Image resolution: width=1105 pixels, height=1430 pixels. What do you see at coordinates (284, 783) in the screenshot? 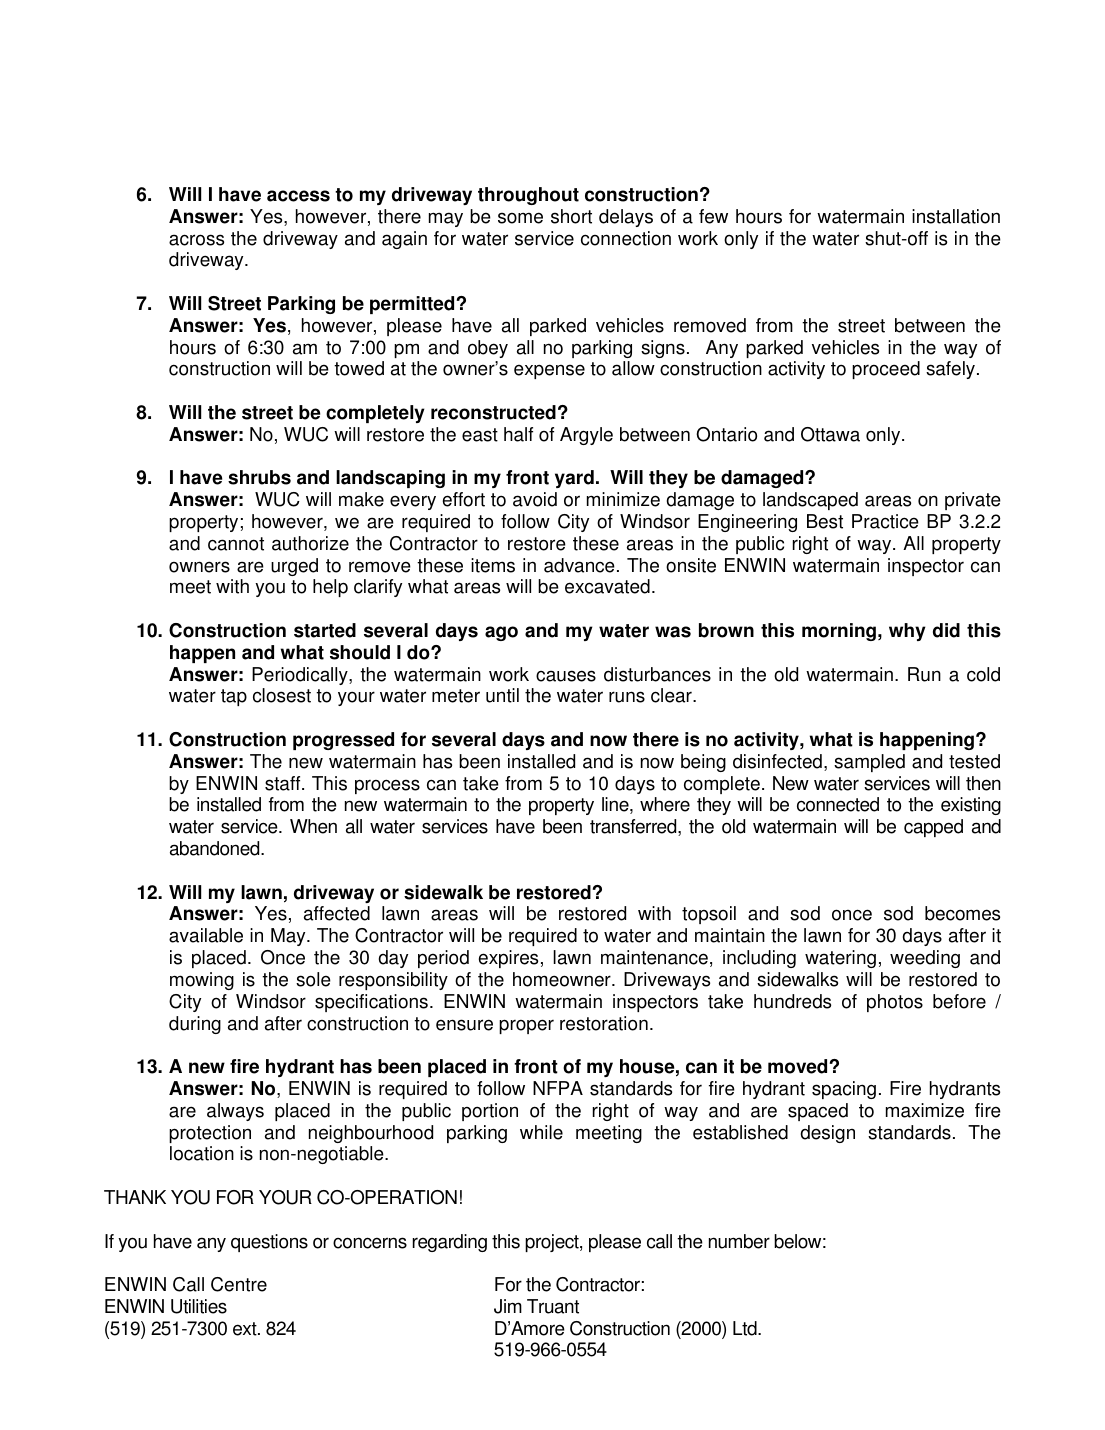
I see `staff` at bounding box center [284, 783].
